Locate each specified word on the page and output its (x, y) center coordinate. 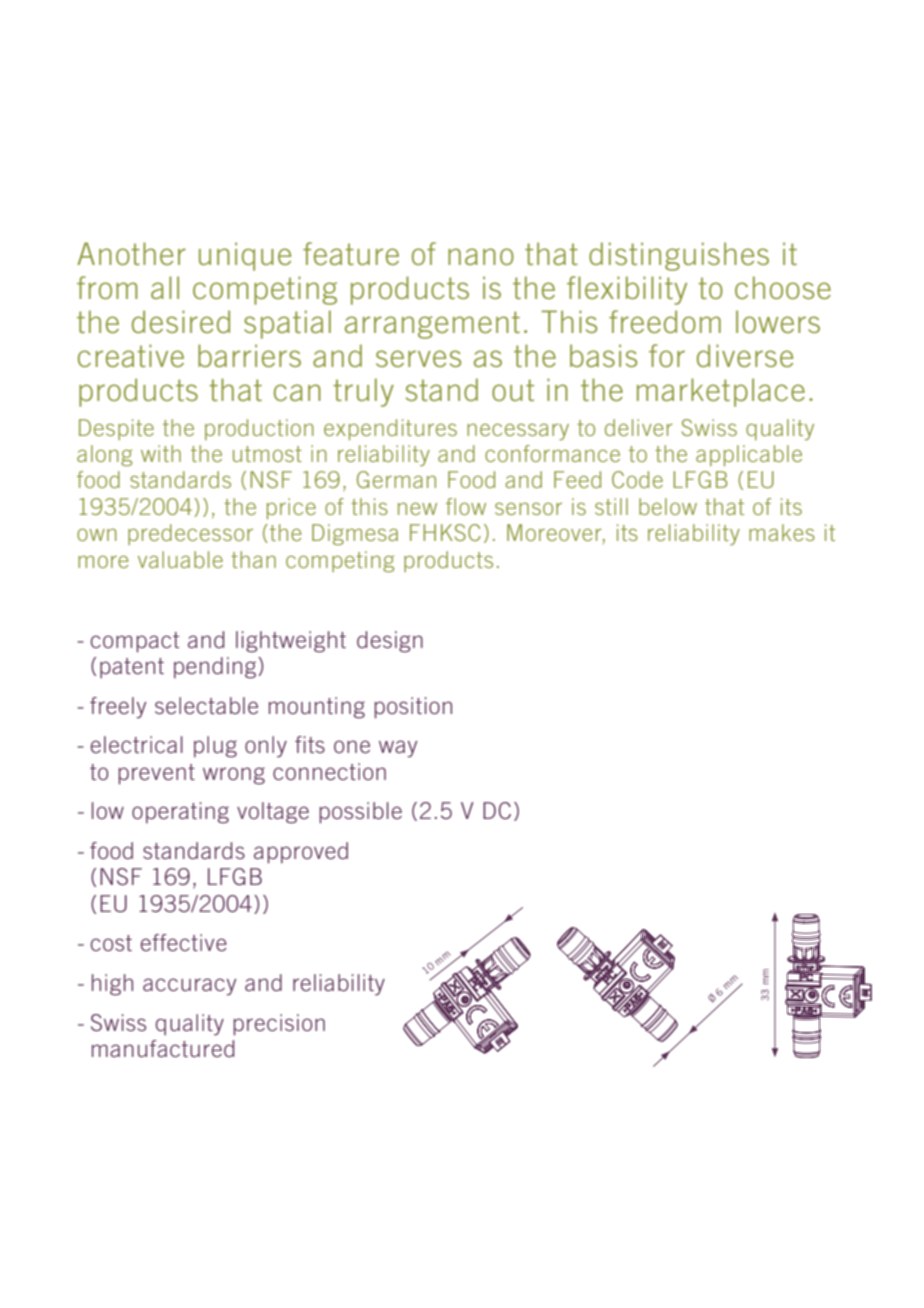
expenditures (390, 429)
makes (782, 532)
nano (481, 256)
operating (180, 813)
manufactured (163, 1048)
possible (360, 813)
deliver (639, 427)
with (161, 453)
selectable (206, 705)
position (413, 708)
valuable (180, 559)
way (398, 749)
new (417, 508)
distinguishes (679, 256)
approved (301, 853)
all (165, 287)
